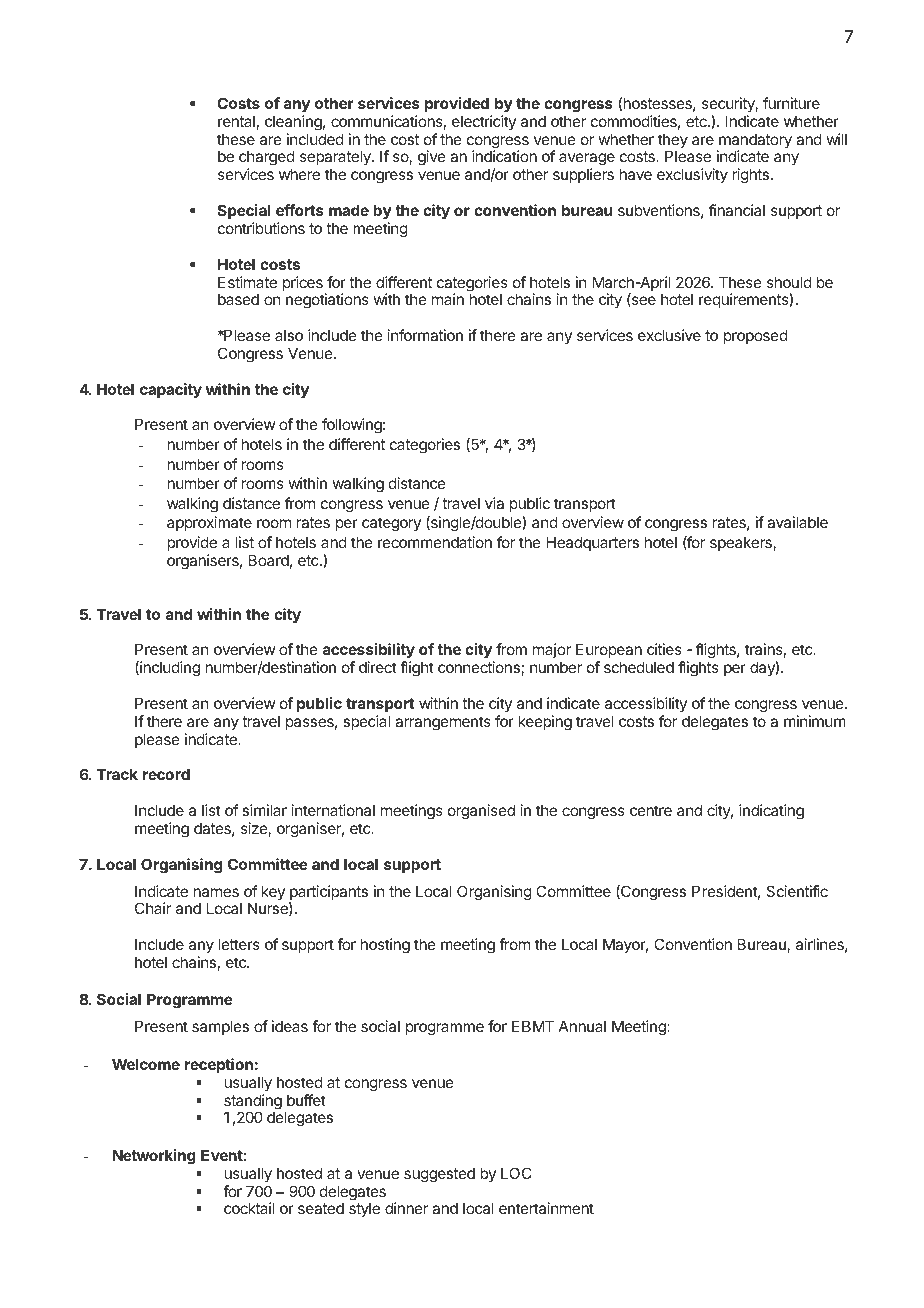  What do you see at coordinates (166, 774) in the image?
I see `record` at bounding box center [166, 774].
